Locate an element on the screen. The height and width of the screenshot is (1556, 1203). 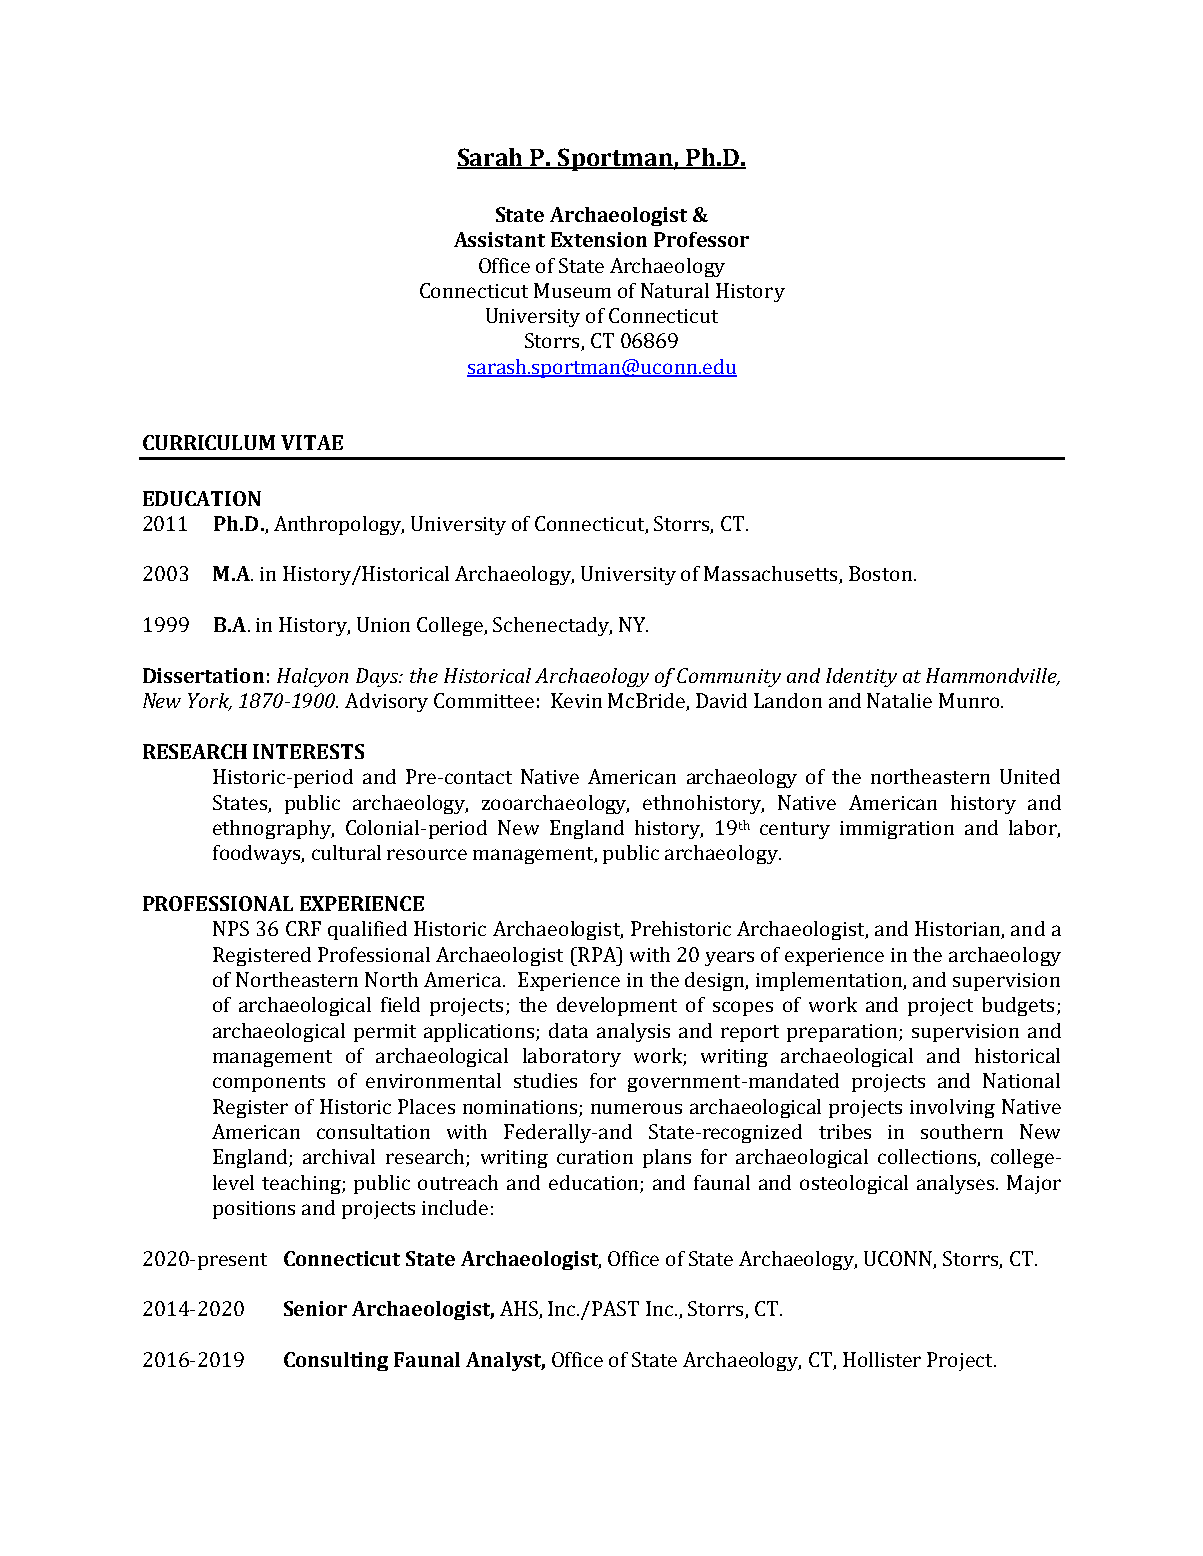
Boston is located at coordinates (880, 573).
